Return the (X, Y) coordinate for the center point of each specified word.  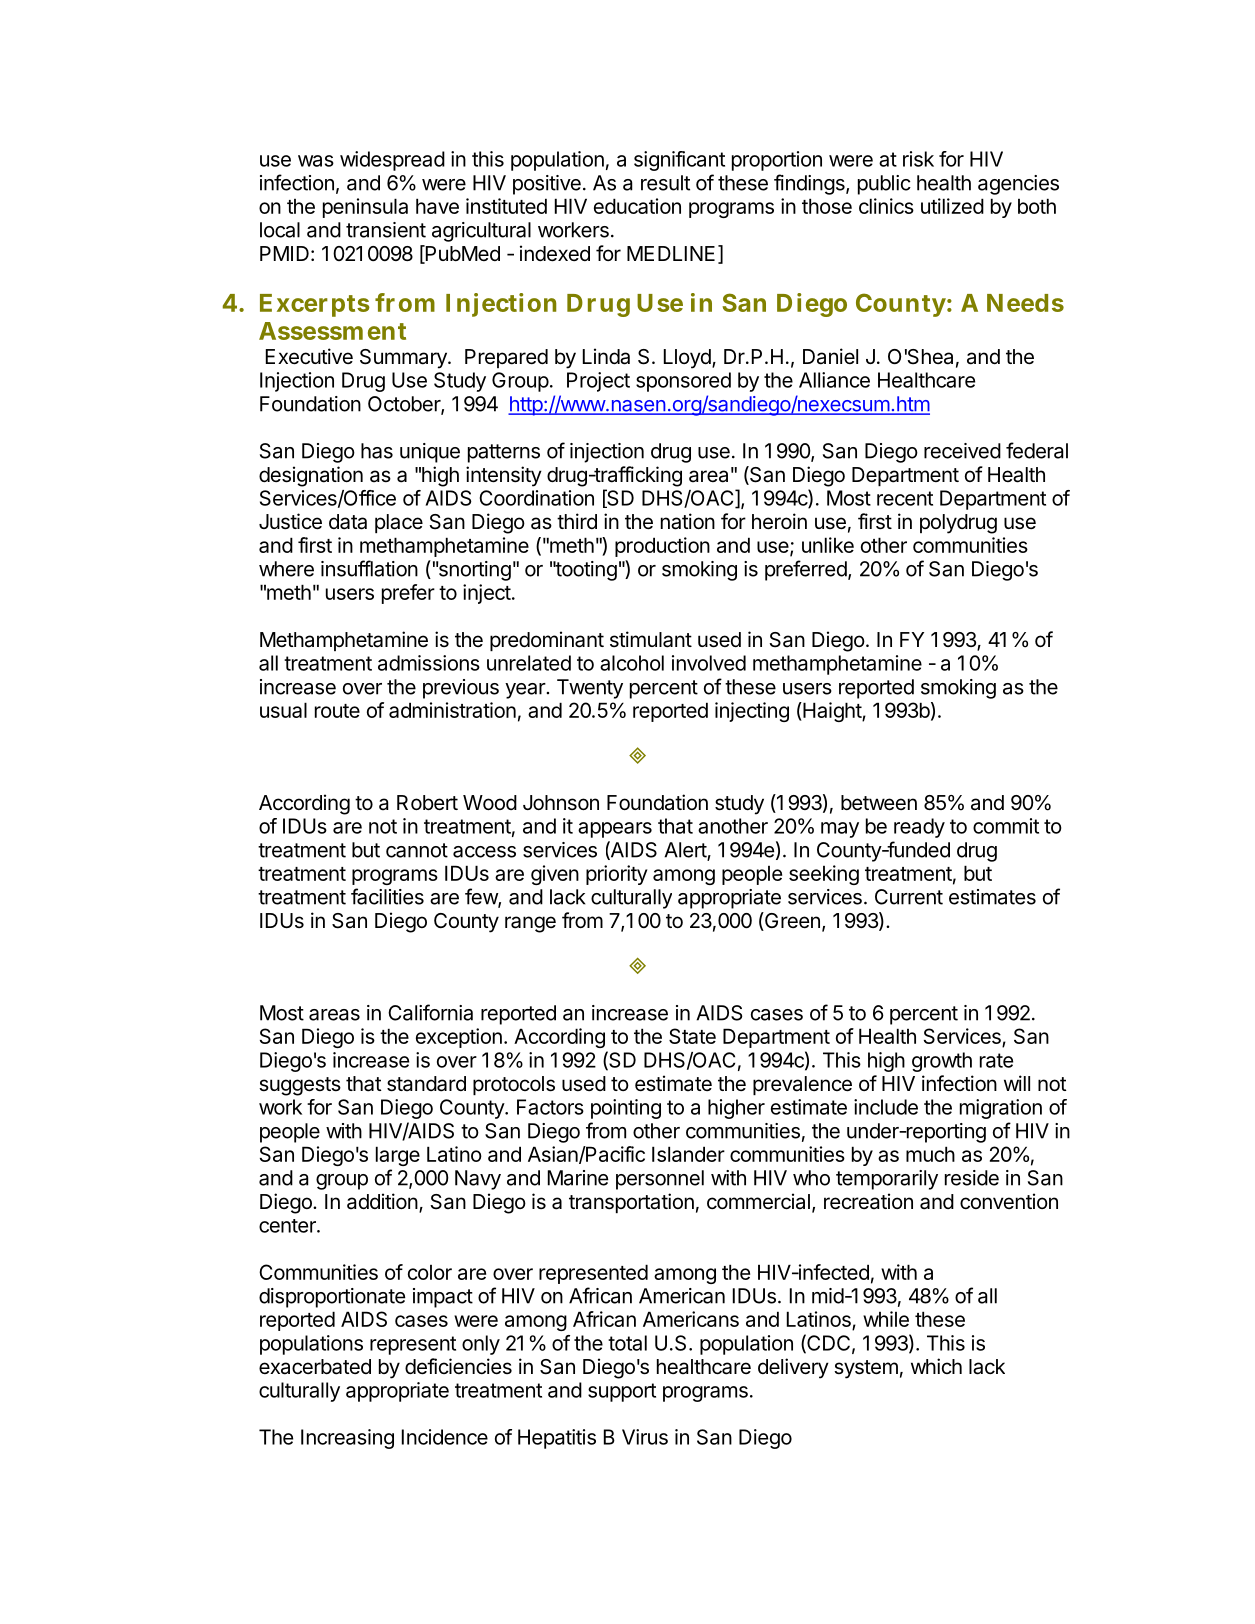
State (692, 1036)
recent (905, 498)
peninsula (365, 208)
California (430, 1012)
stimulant (651, 639)
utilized (952, 206)
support (622, 1392)
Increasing (347, 1439)
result (665, 183)
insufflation (369, 568)
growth (942, 1062)
